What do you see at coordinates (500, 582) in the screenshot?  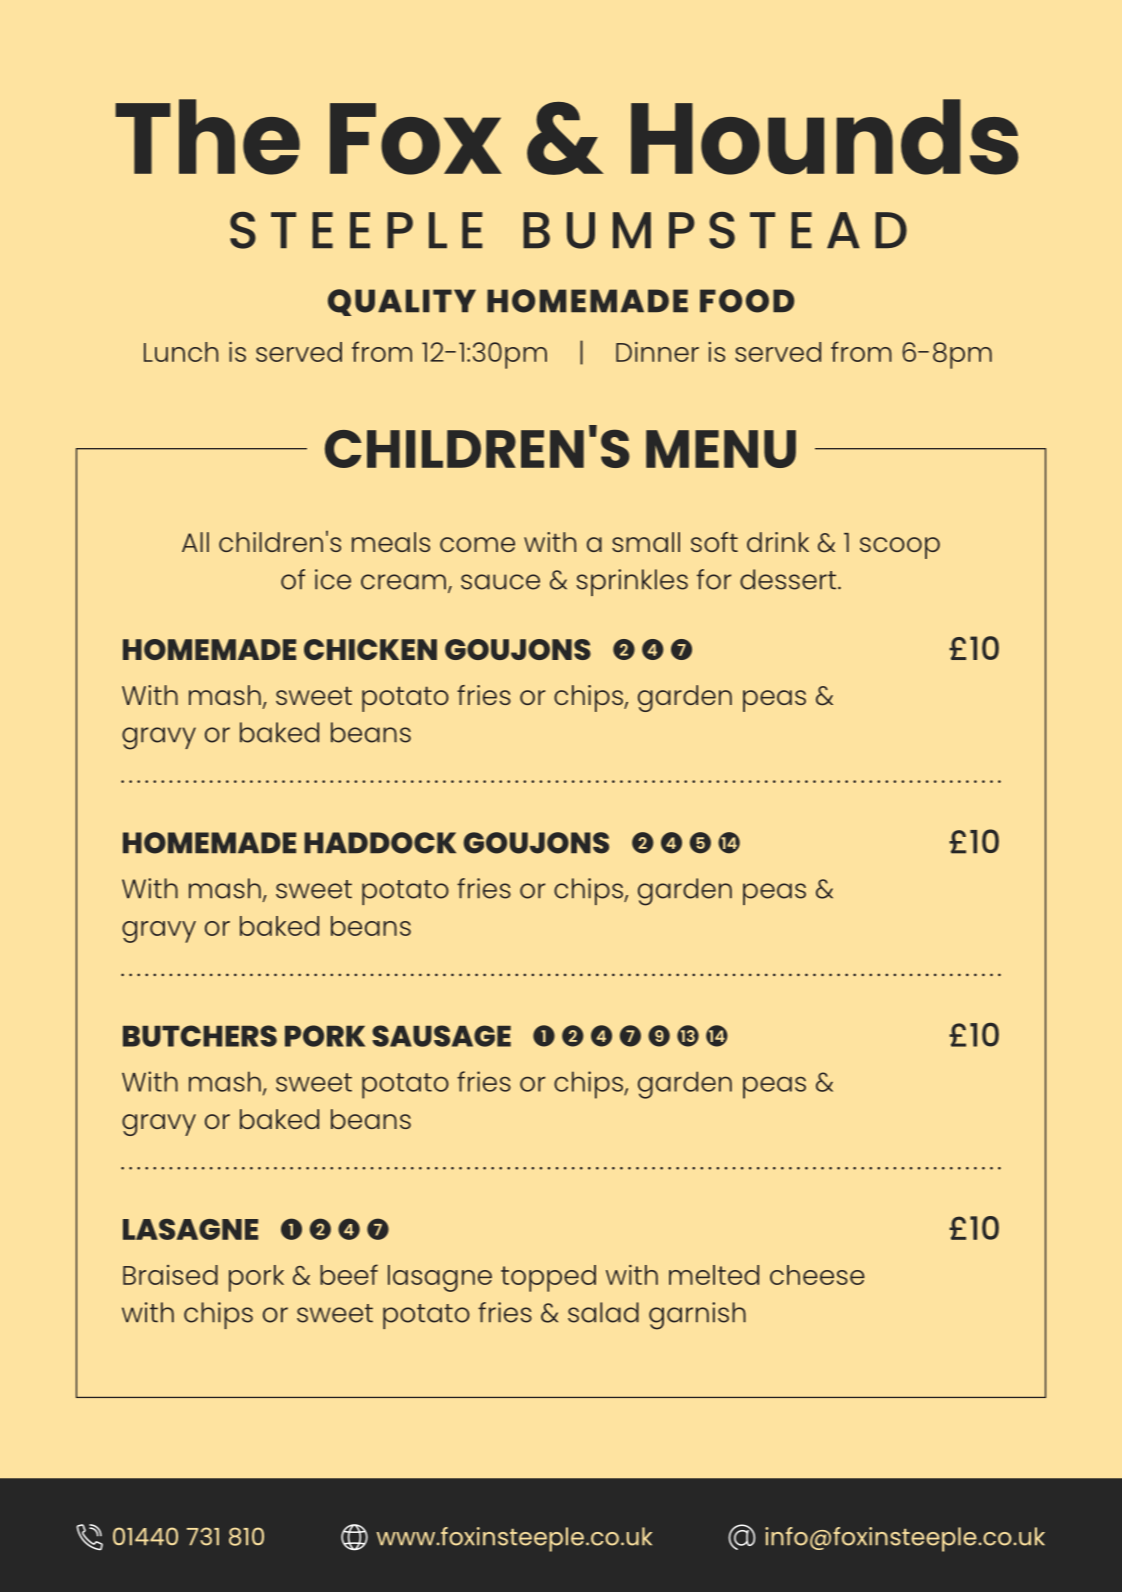 I see `sauce` at bounding box center [500, 582].
